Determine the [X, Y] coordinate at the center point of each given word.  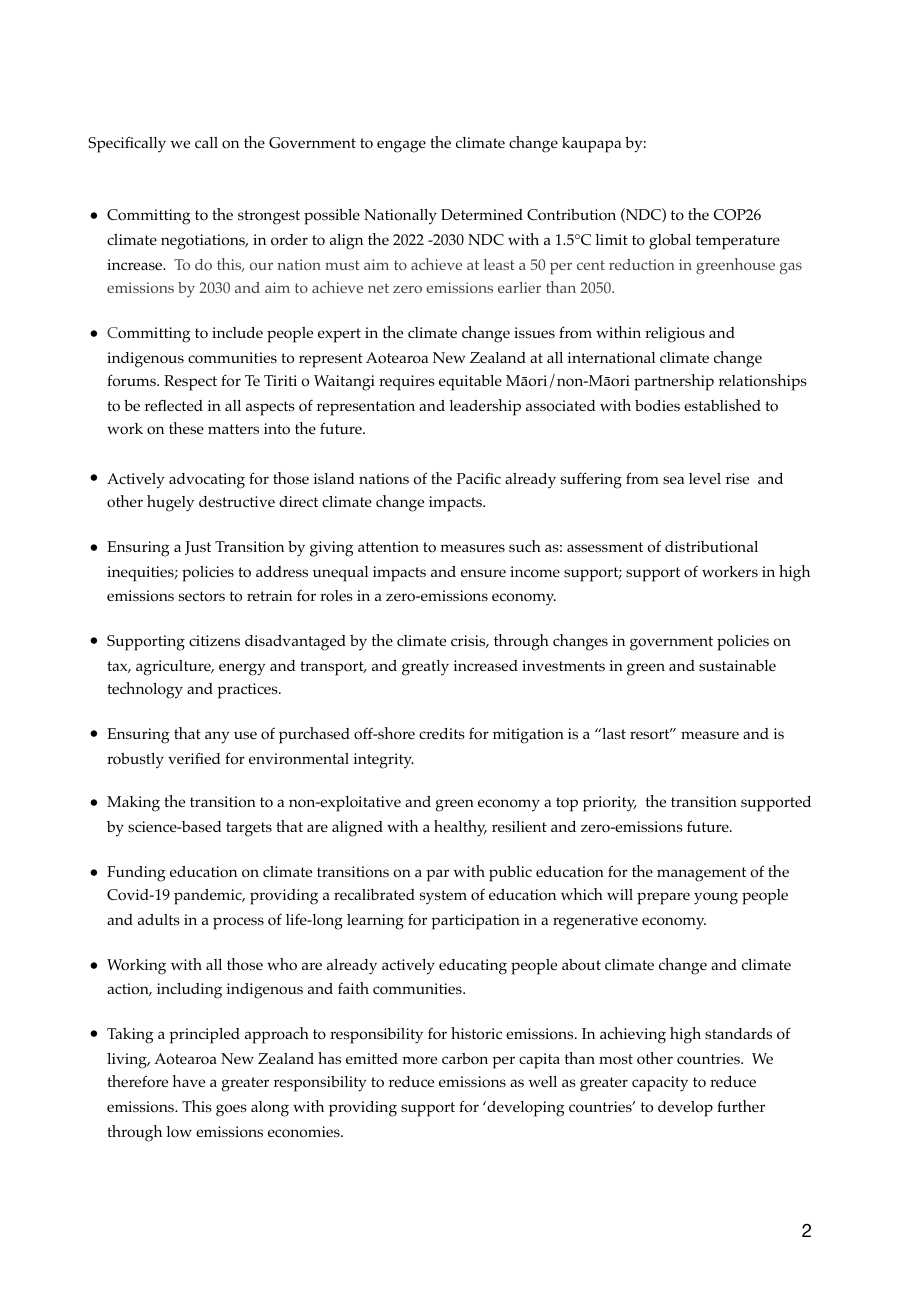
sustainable [737, 665]
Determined [482, 214]
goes [231, 1110]
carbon [465, 1059]
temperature [738, 242]
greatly [425, 668]
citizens [214, 640]
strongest [269, 217]
